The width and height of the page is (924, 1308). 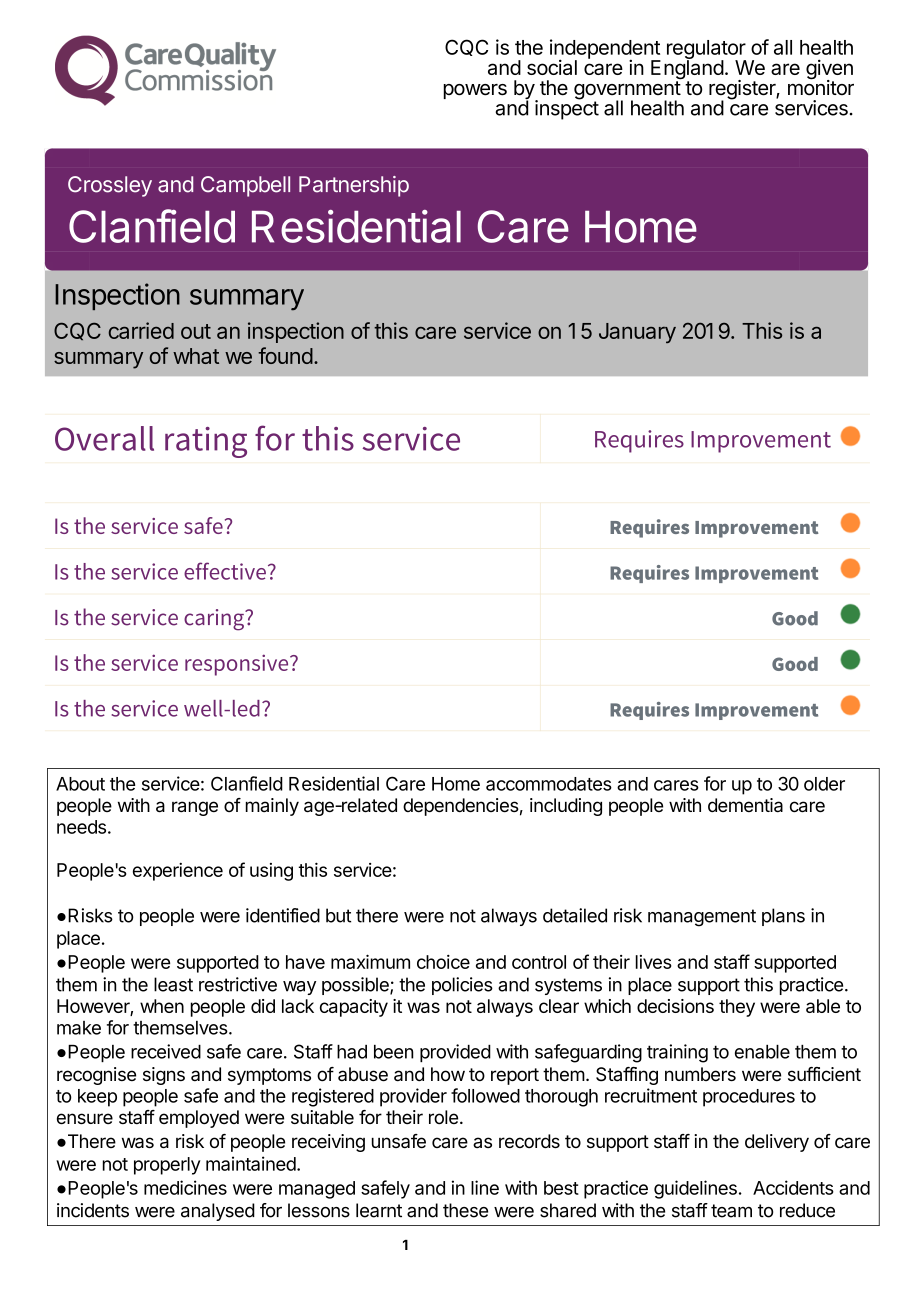 I want to click on caring, so click(x=215, y=620).
